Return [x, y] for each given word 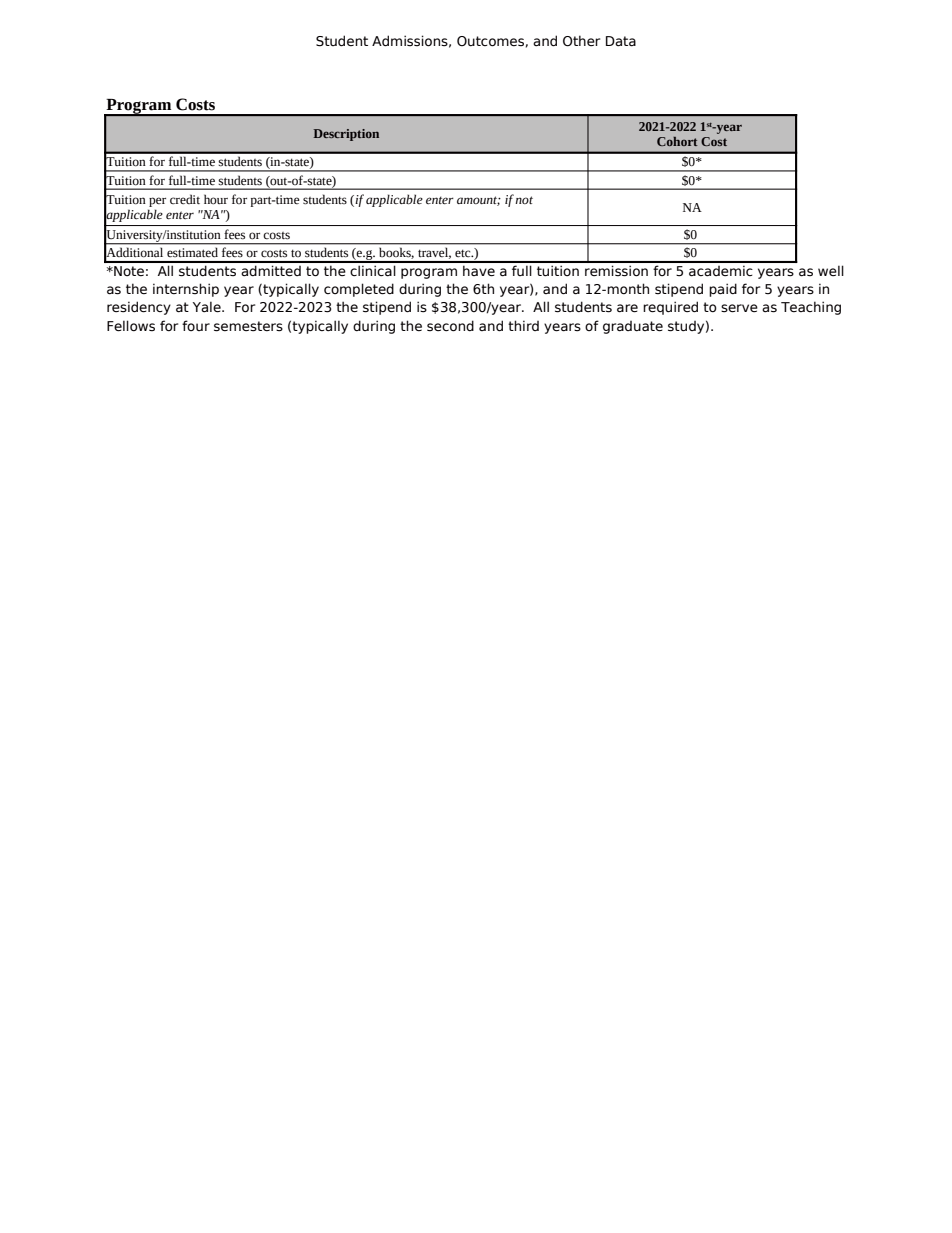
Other [581, 41]
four [196, 325]
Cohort [677, 141]
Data [621, 41]
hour [216, 199]
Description [346, 135]
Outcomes [490, 41]
